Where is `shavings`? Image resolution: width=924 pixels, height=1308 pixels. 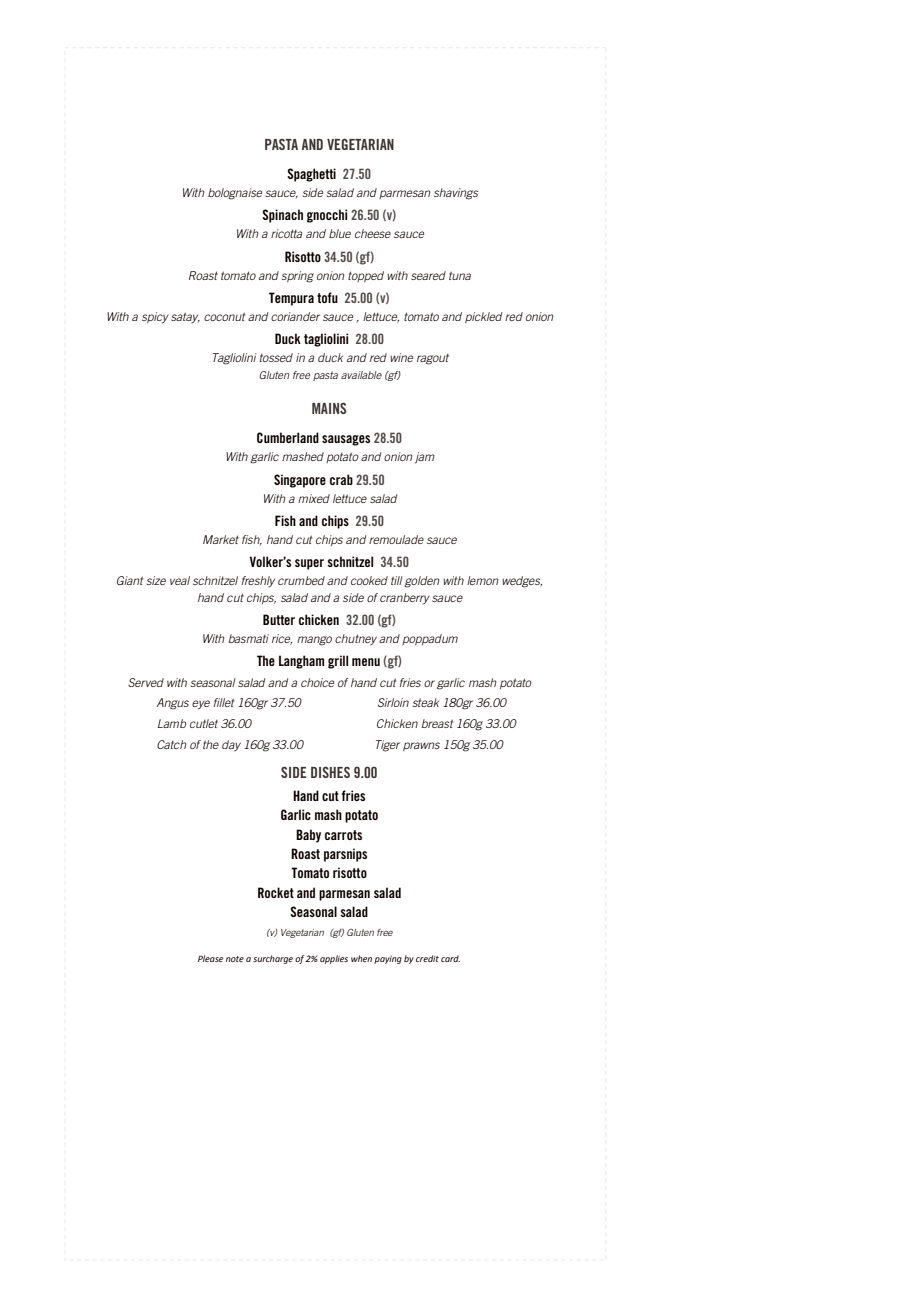
shavings is located at coordinates (456, 194).
